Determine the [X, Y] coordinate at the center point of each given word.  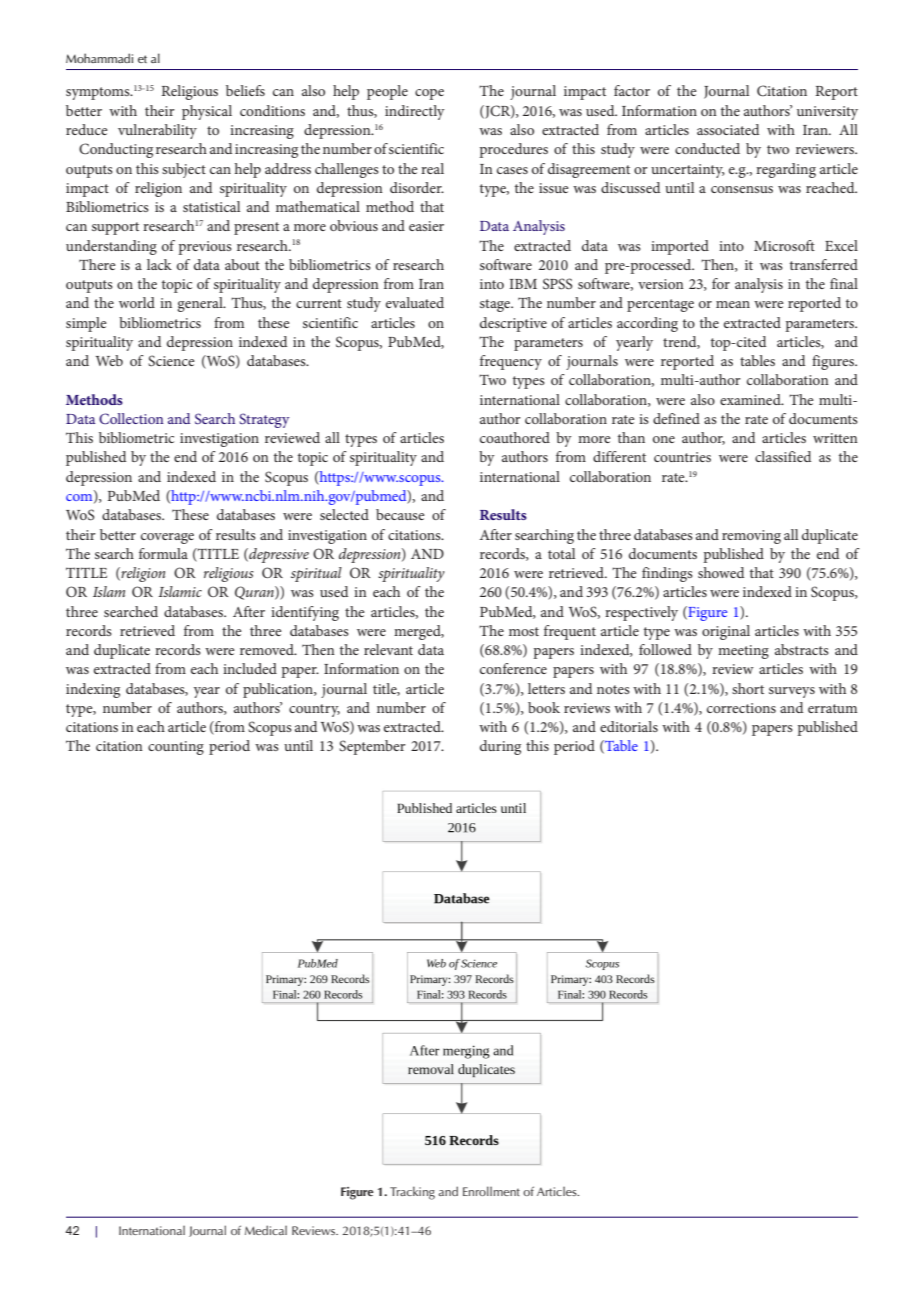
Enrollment [491, 1191]
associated [728, 129]
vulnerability [157, 131]
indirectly [415, 112]
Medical [266, 1230]
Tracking [412, 1193]
